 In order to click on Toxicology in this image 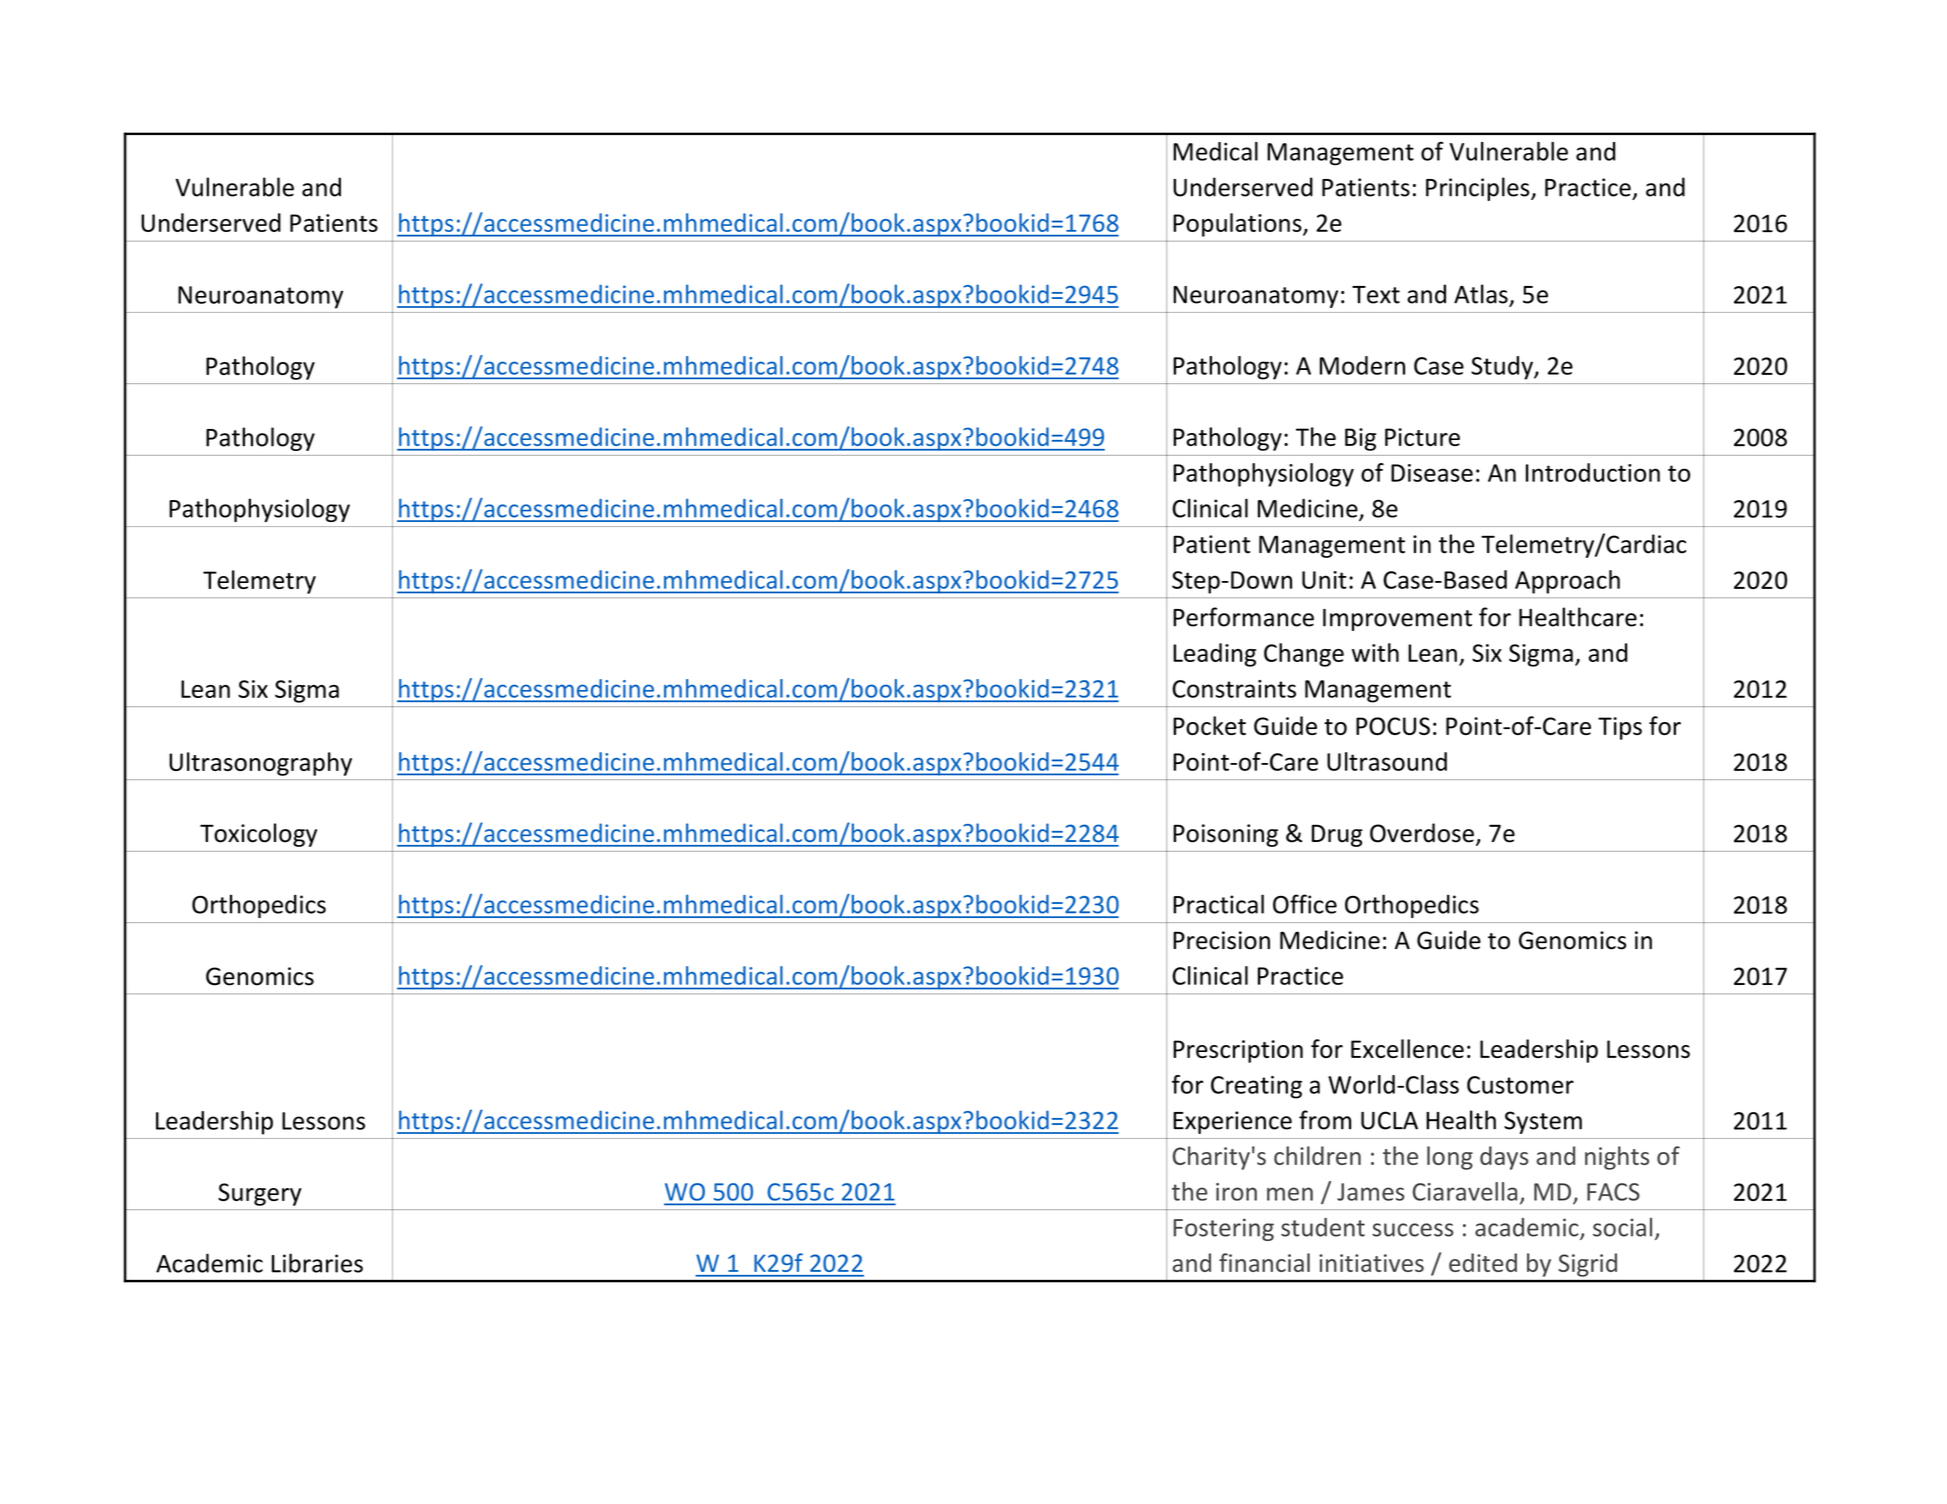, I will do `click(258, 835)`.
